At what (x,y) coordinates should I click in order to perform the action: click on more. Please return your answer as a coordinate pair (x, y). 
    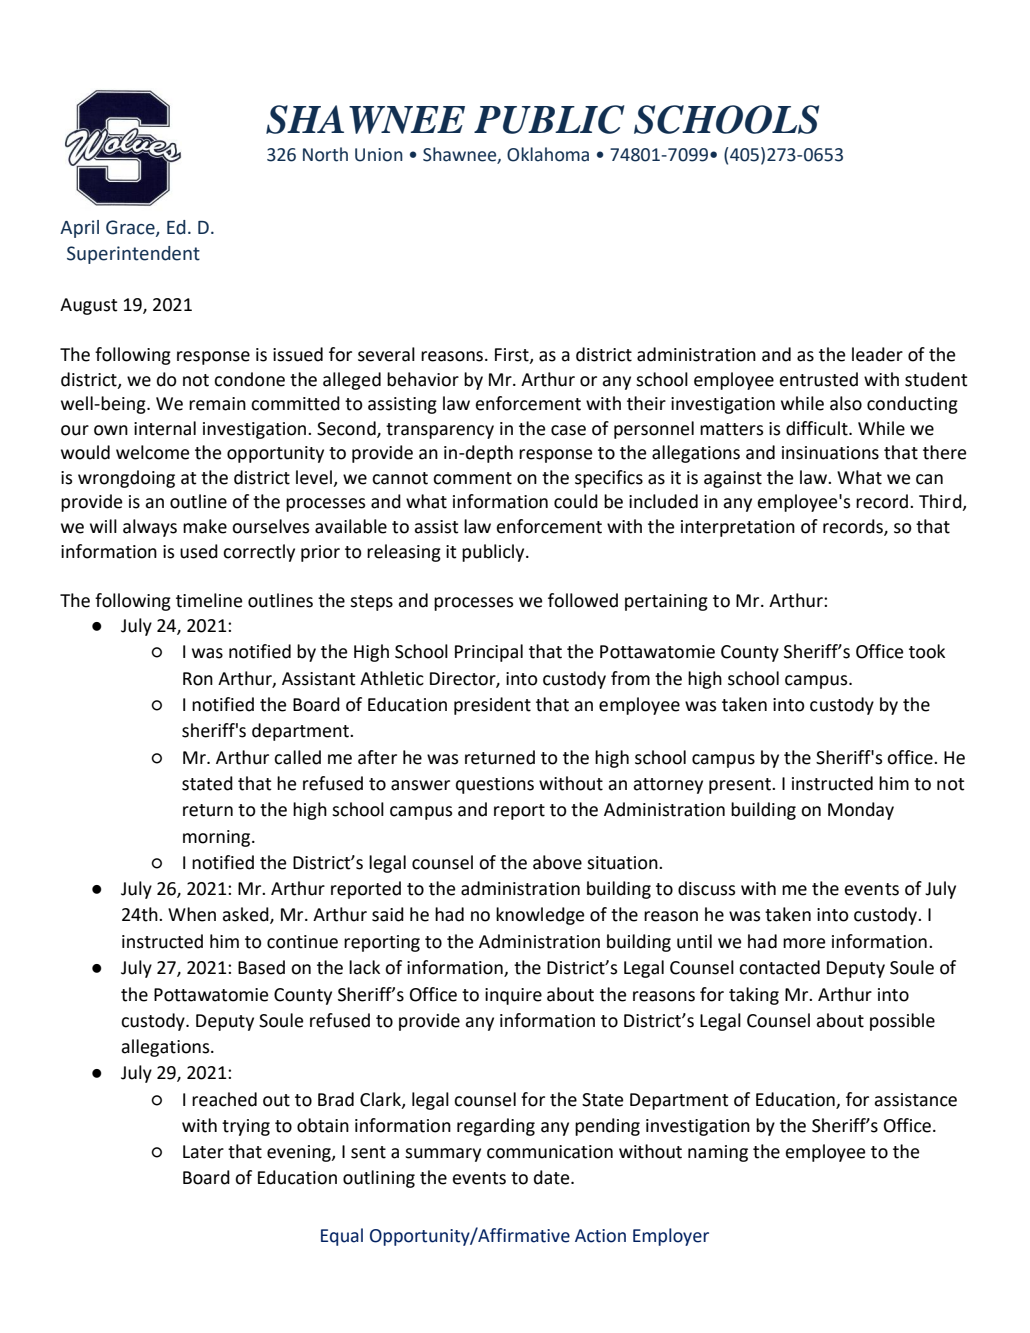
    Looking at the image, I should click on (804, 943).
